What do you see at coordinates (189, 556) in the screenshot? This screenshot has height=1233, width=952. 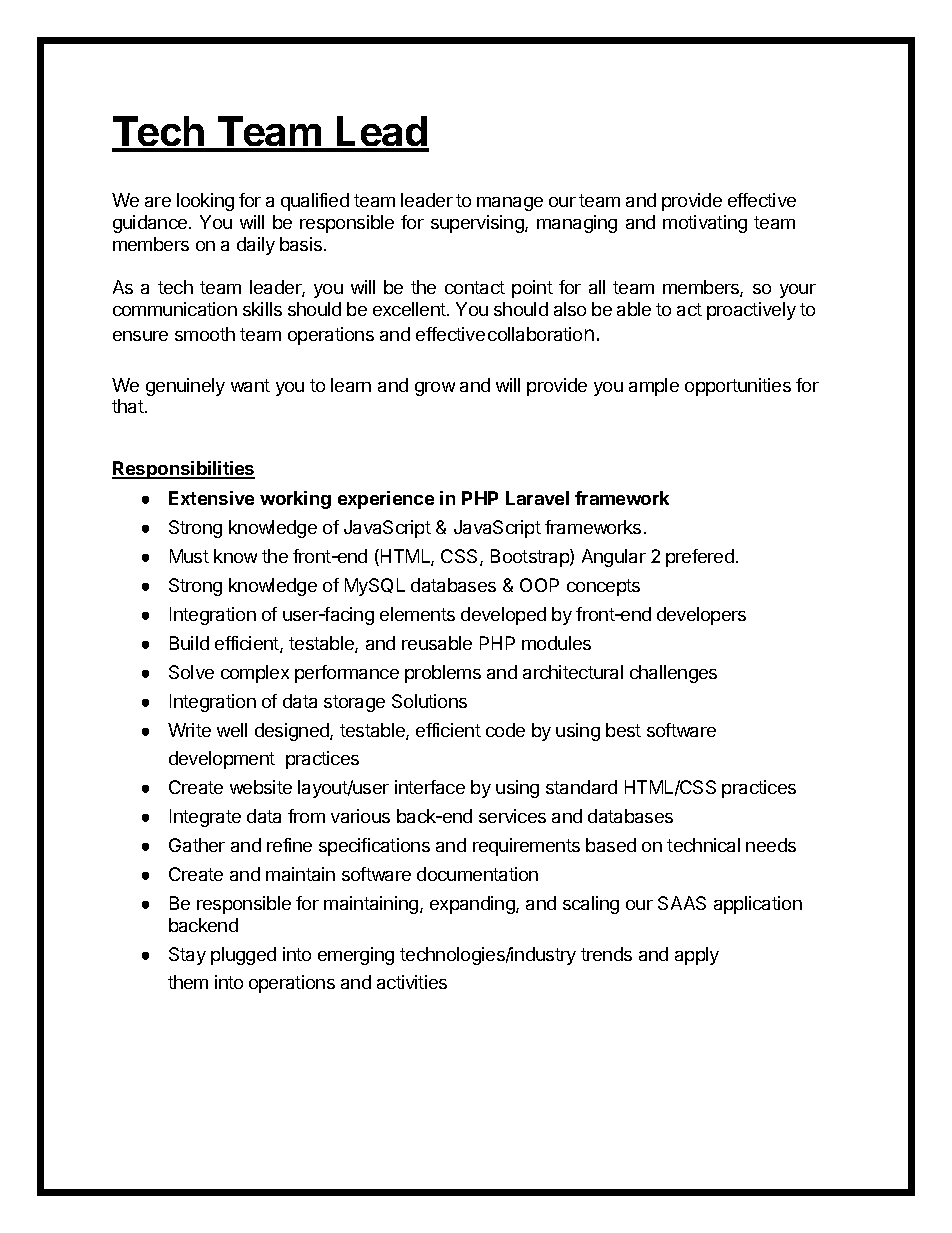 I see `Must` at bounding box center [189, 556].
